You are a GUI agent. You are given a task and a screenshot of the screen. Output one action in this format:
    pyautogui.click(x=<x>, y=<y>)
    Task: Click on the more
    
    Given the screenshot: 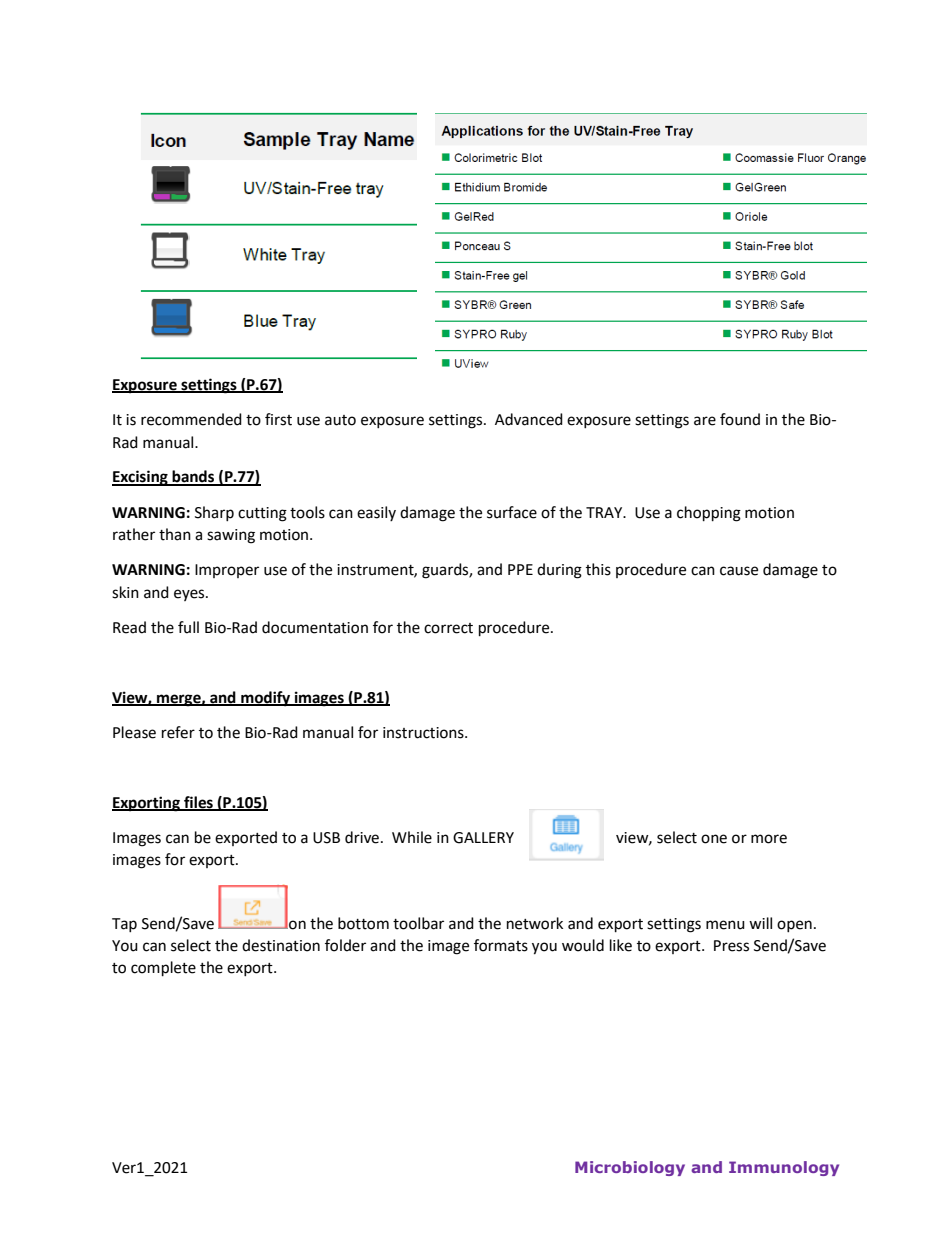 What is the action you would take?
    pyautogui.click(x=769, y=839)
